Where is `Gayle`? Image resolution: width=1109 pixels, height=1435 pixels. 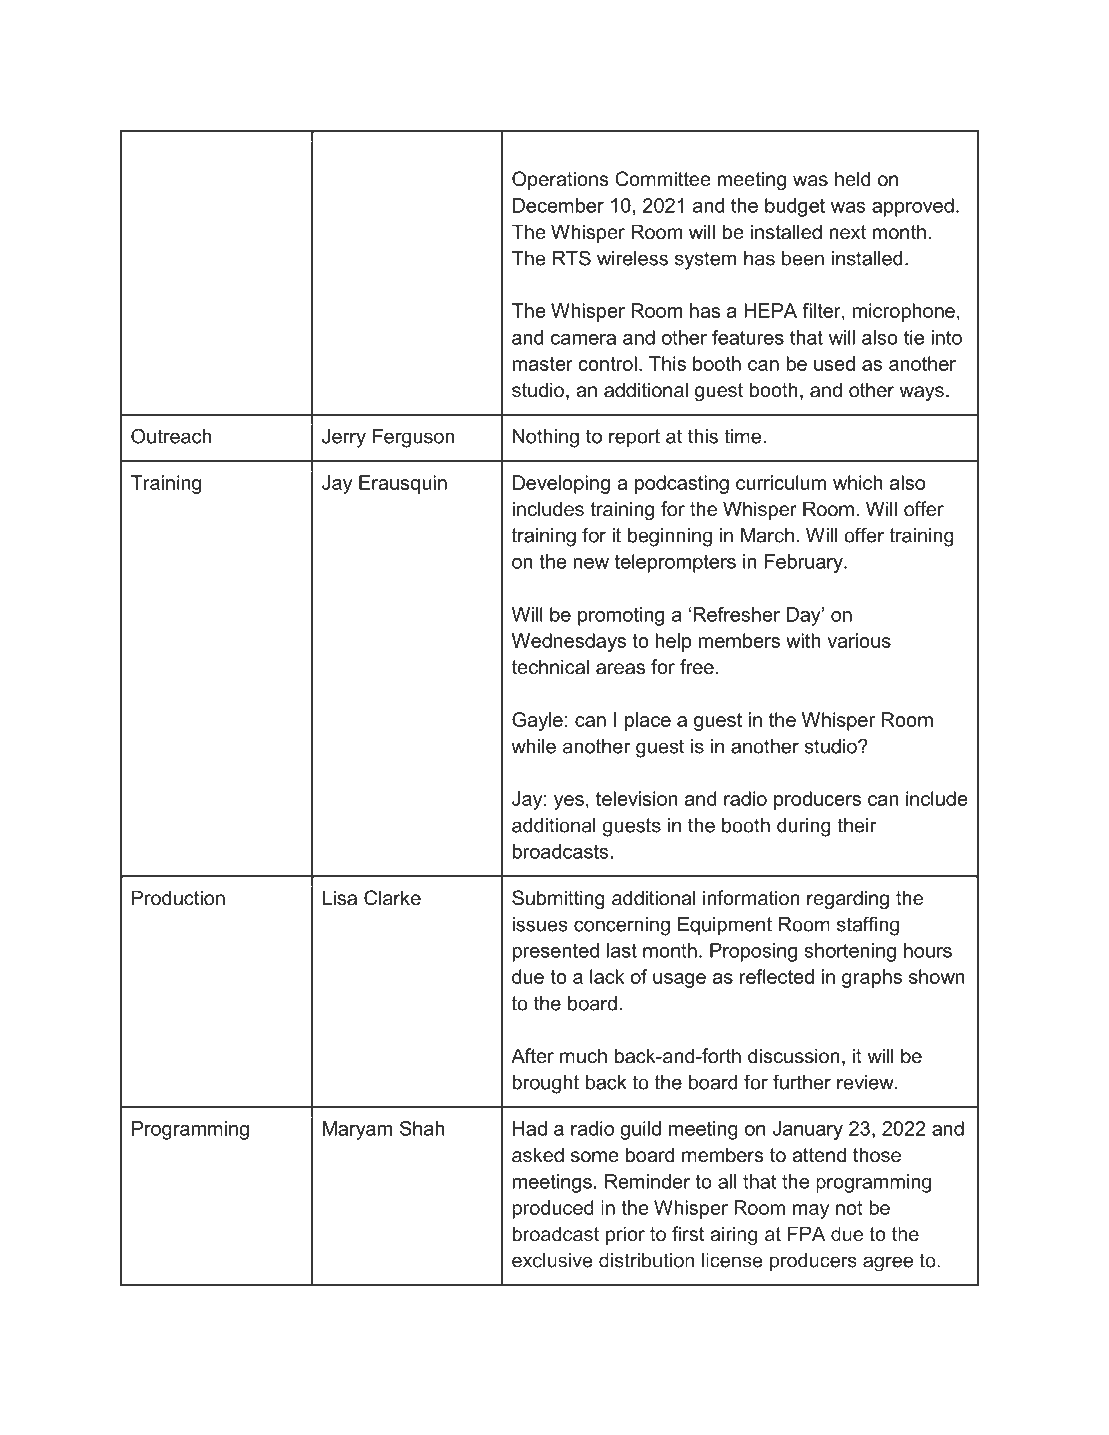
Gayle is located at coordinates (537, 721).
